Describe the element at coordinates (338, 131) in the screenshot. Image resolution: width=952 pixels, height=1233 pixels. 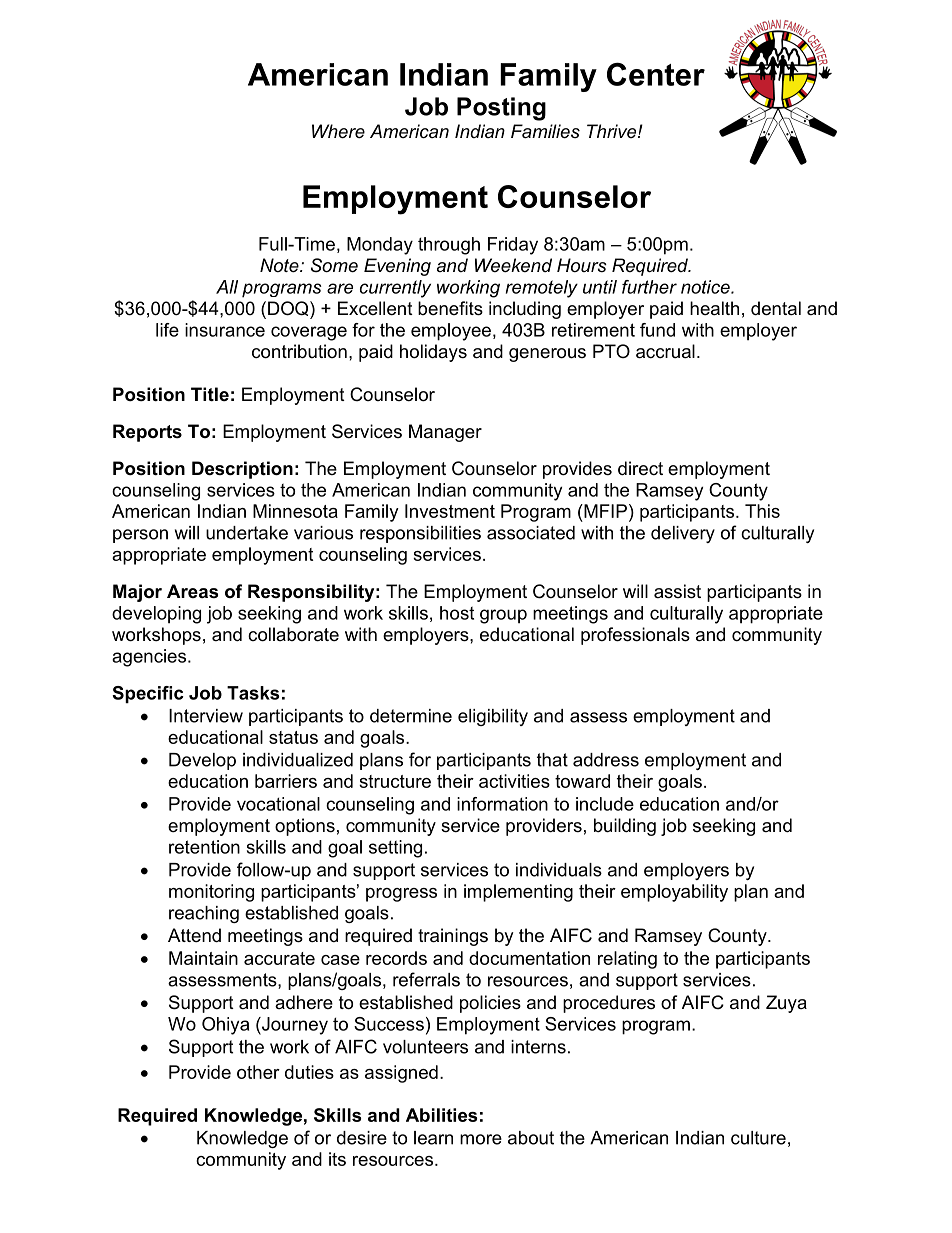
I see `Where` at that location.
